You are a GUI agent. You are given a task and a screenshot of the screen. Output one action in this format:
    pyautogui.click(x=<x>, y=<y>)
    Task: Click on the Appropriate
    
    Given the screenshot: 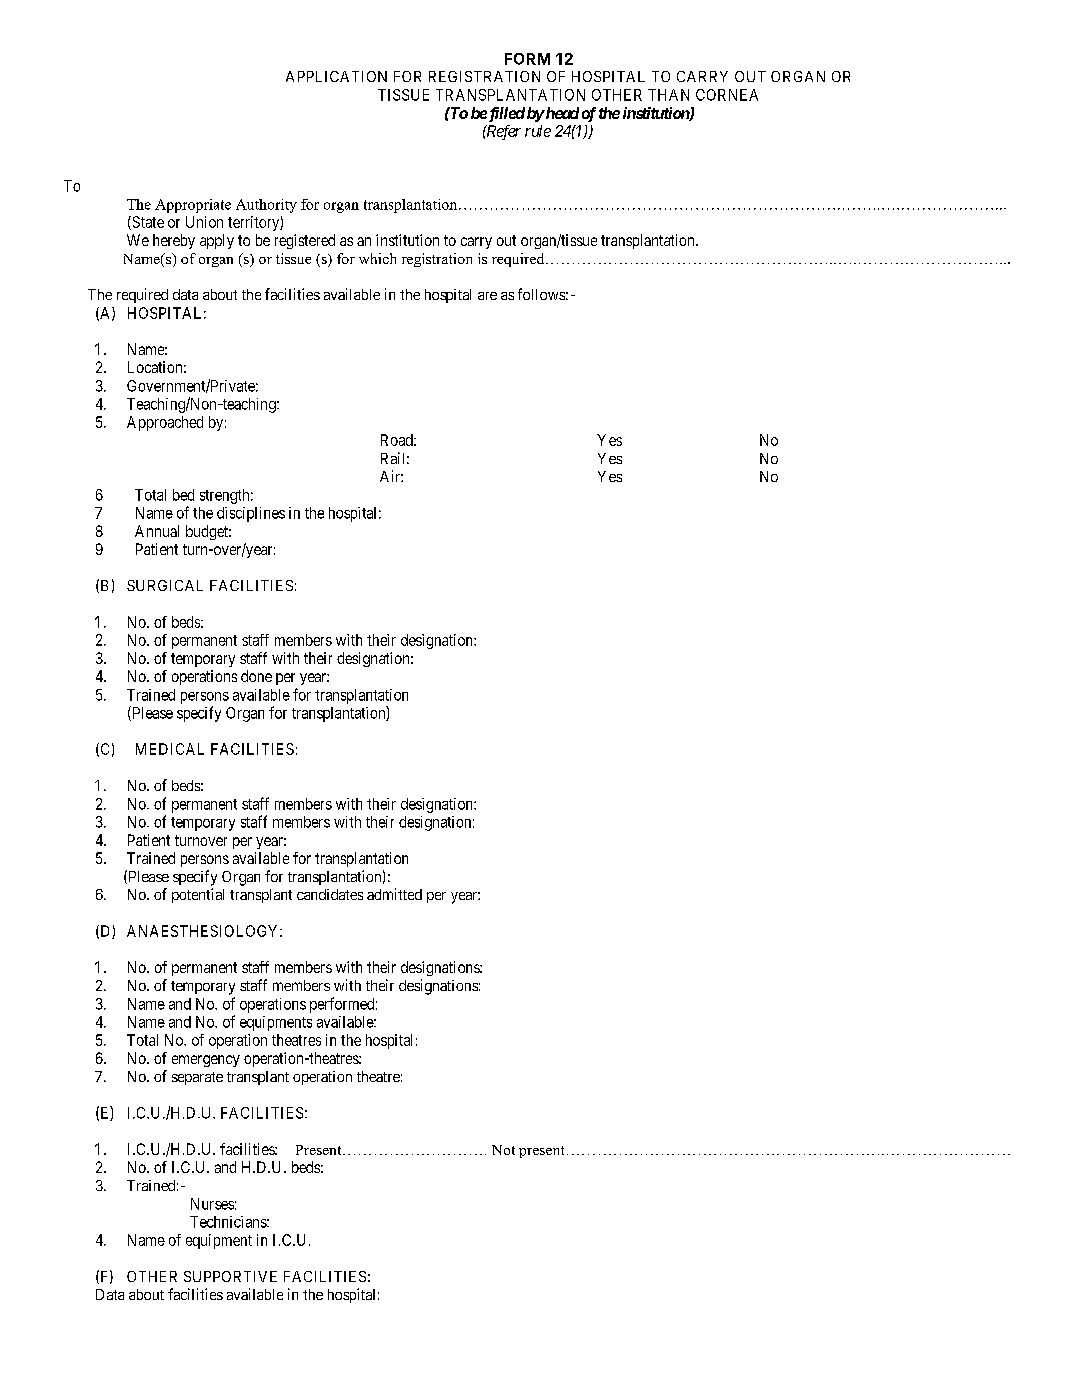 What is the action you would take?
    pyautogui.click(x=193, y=206)
